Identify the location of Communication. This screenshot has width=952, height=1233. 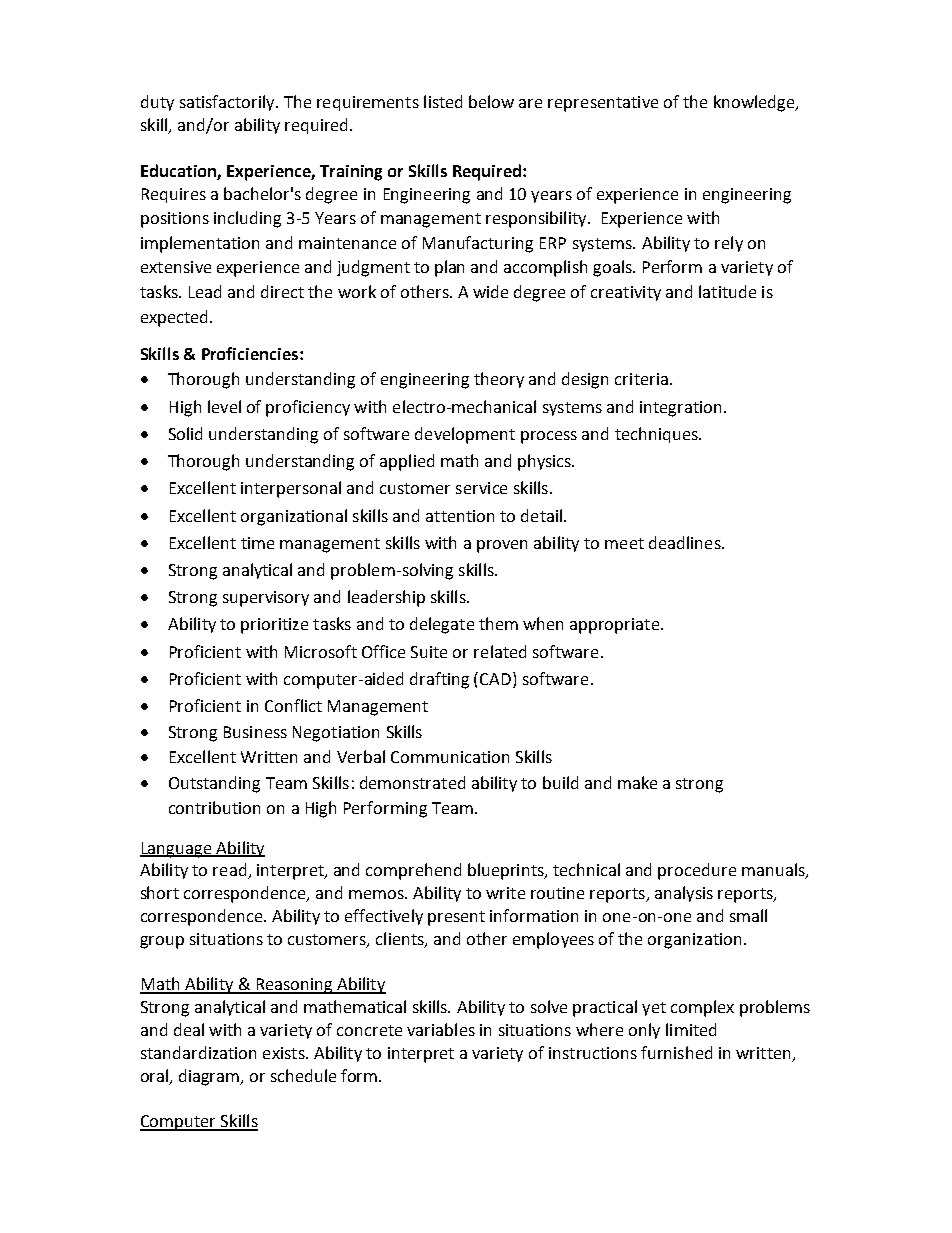
(450, 757).
